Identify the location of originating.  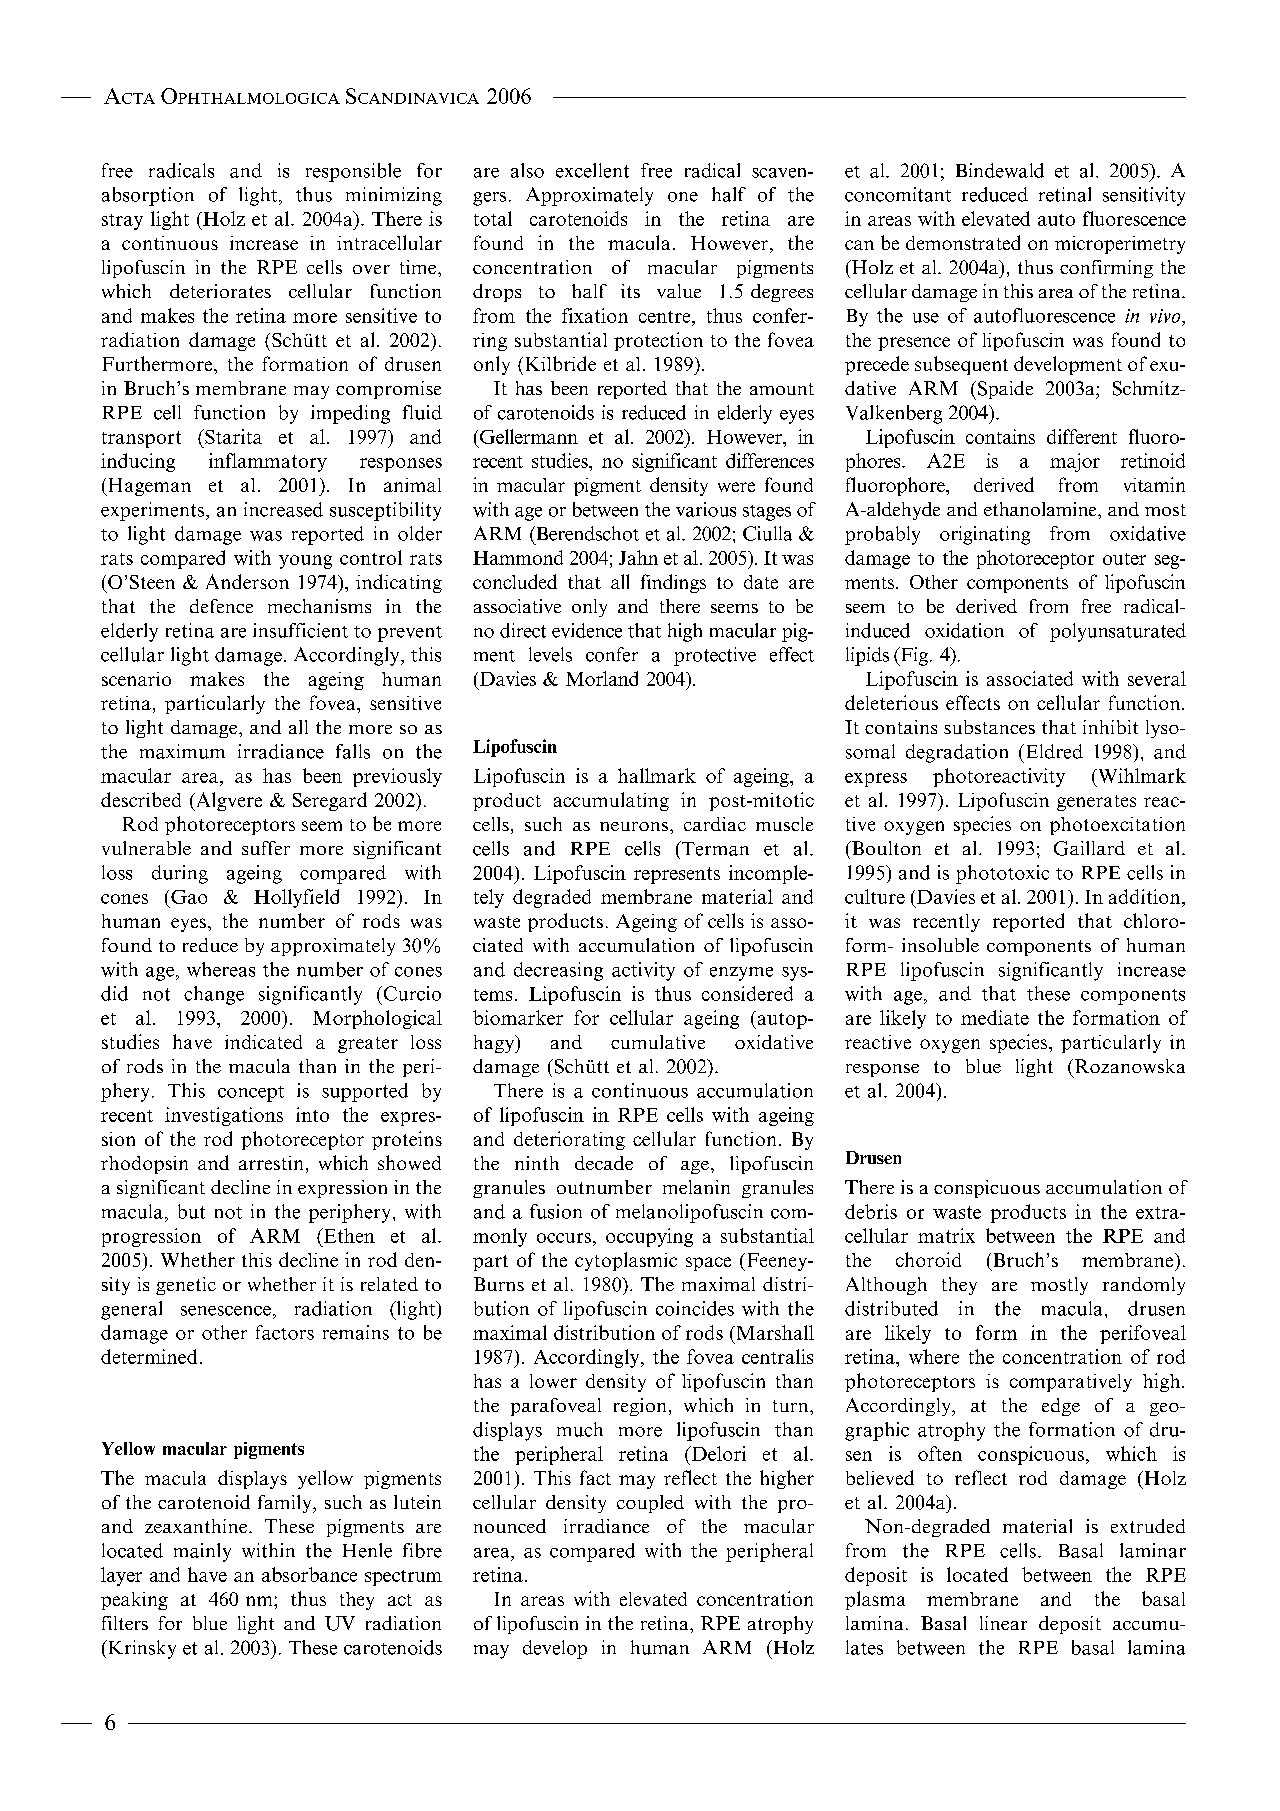
(985, 535).
